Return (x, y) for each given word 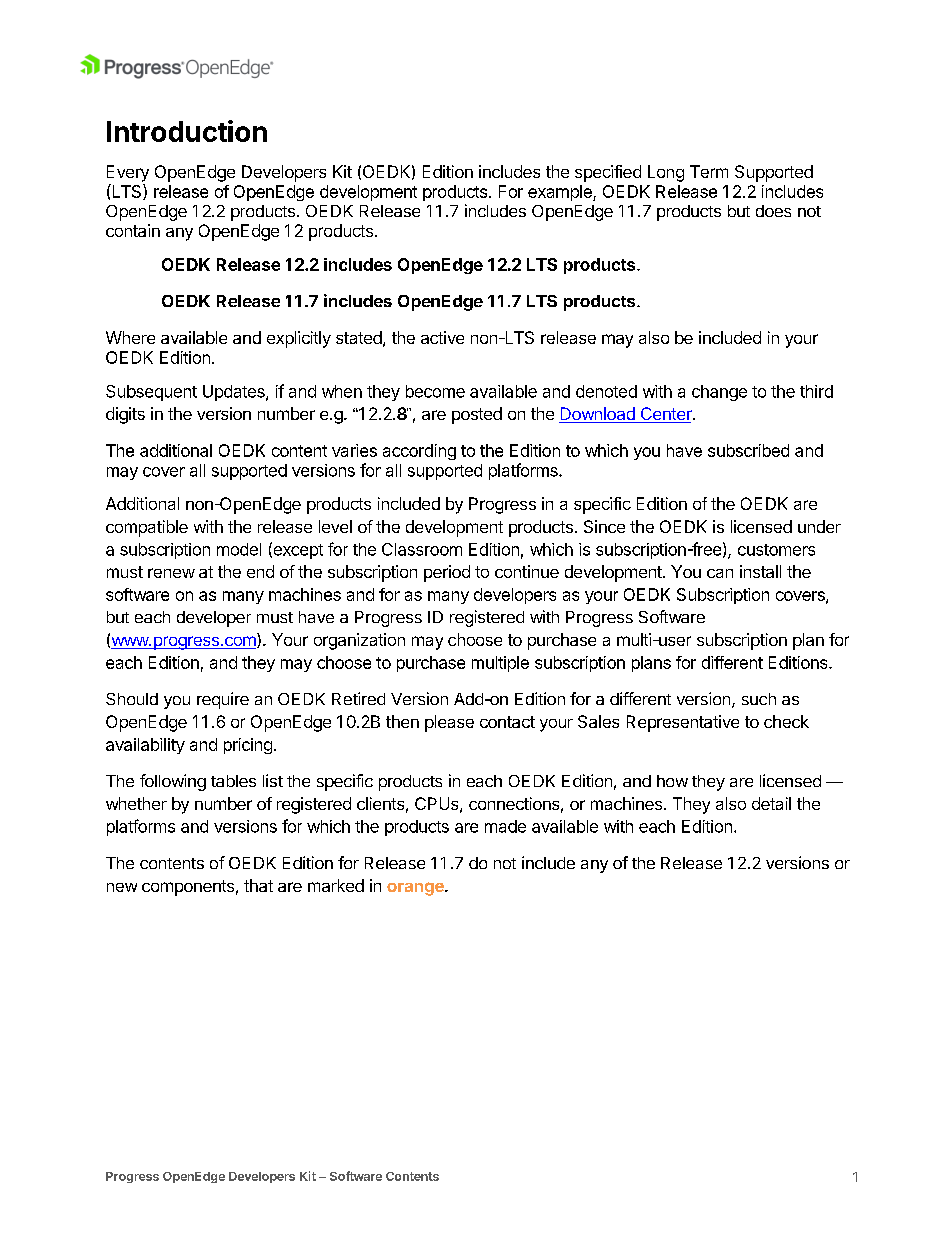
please (449, 723)
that (258, 885)
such (759, 699)
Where (130, 337)
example (561, 193)
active (442, 337)
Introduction (187, 131)
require (223, 700)
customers (776, 550)
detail (771, 803)
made (505, 826)
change (719, 393)
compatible (147, 528)
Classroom (422, 549)
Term (709, 171)
